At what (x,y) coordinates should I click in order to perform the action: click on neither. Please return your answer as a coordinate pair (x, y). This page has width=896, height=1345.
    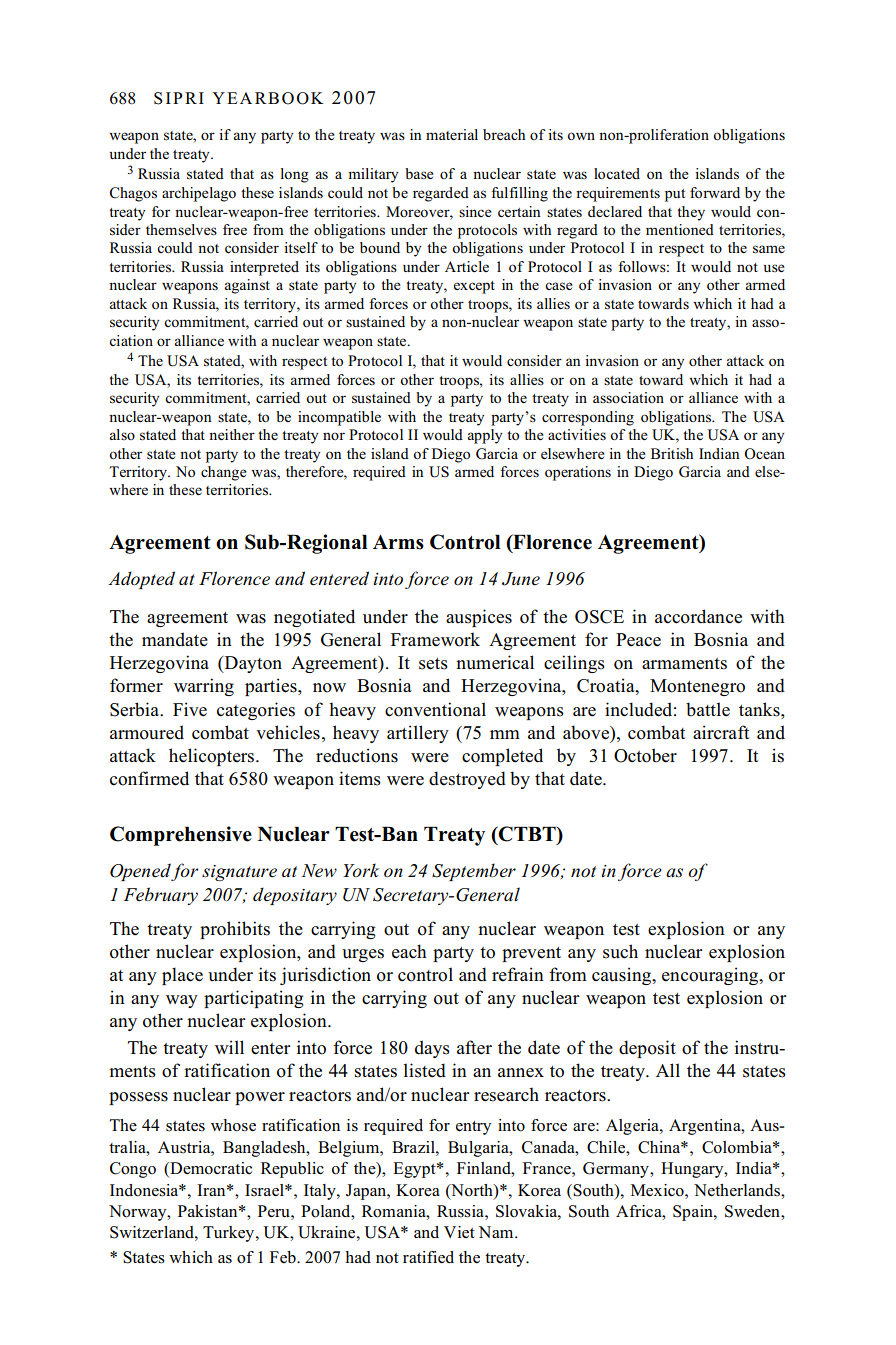
    Looking at the image, I should click on (232, 434).
